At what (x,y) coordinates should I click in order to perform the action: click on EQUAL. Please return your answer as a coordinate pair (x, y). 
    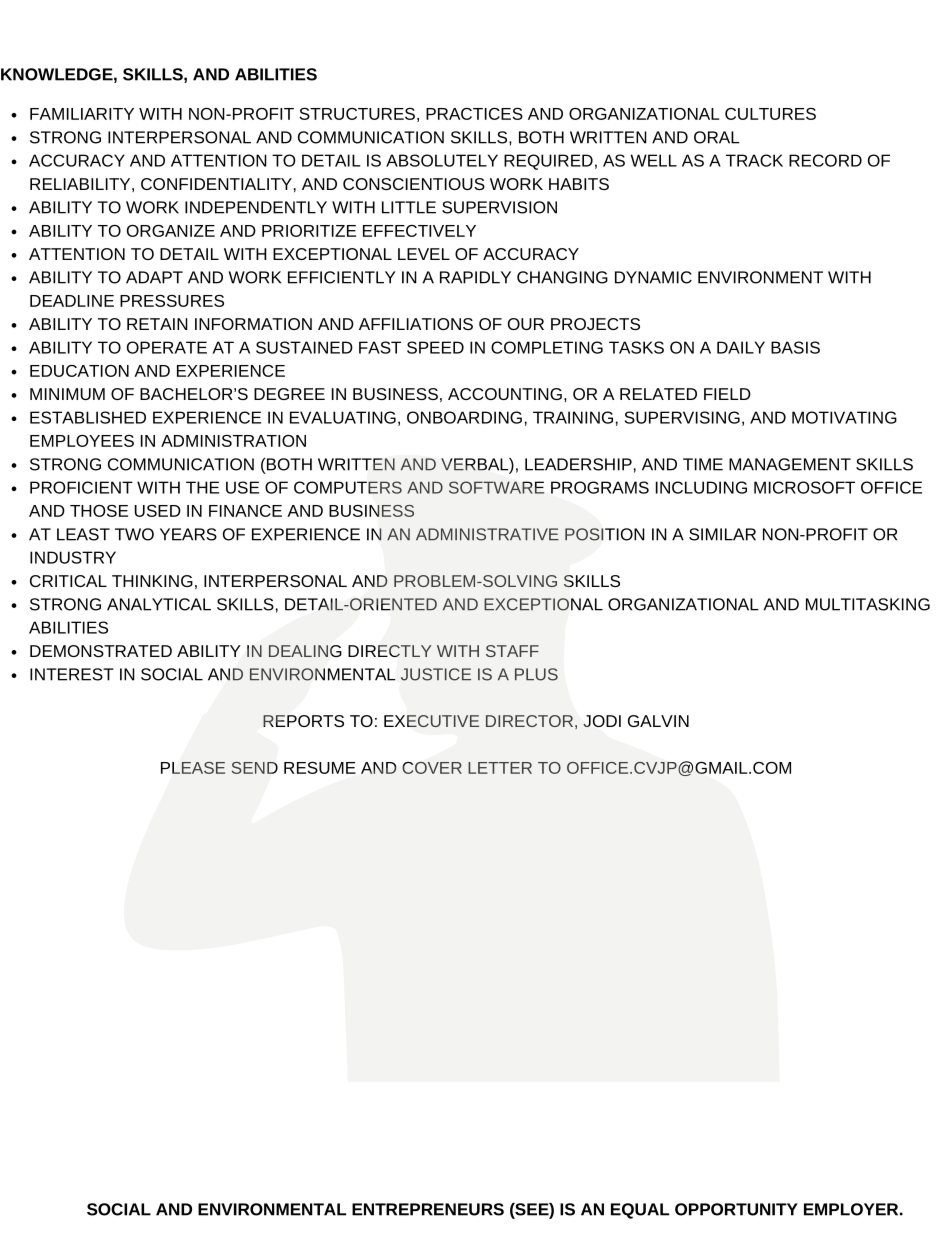
    Looking at the image, I should click on (640, 1211).
